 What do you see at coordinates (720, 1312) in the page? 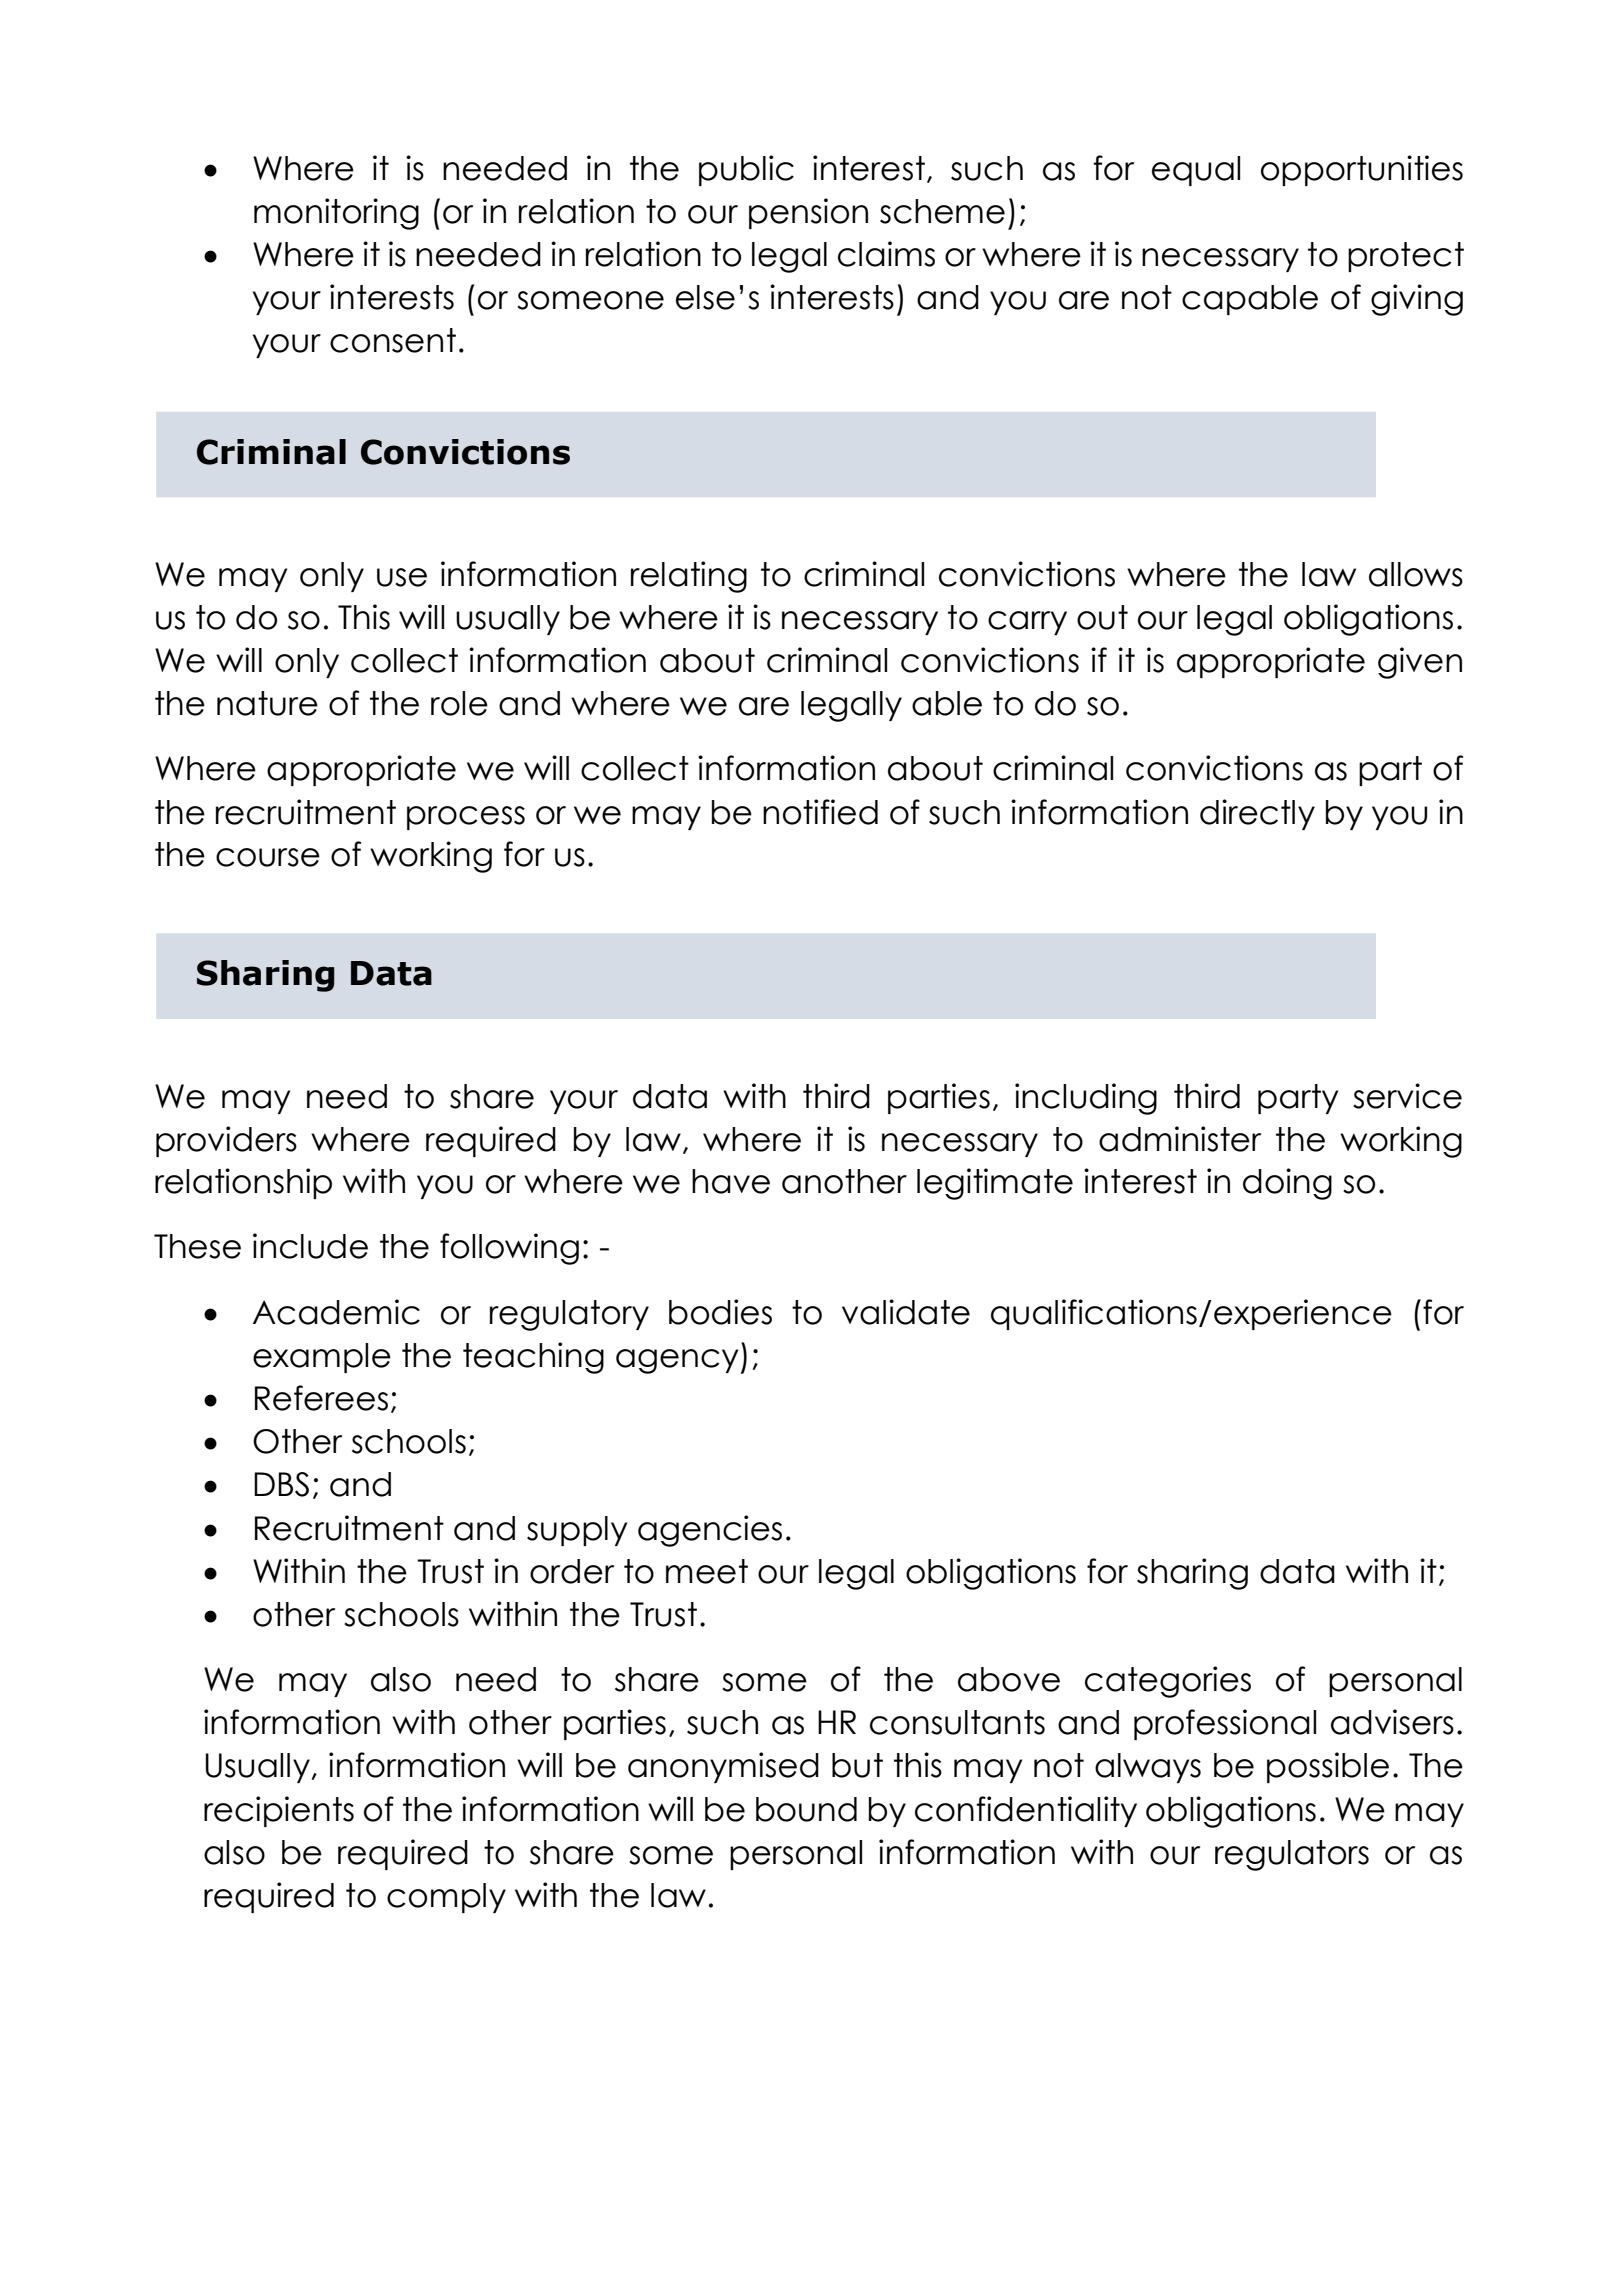
I see `bodies` at bounding box center [720, 1312].
